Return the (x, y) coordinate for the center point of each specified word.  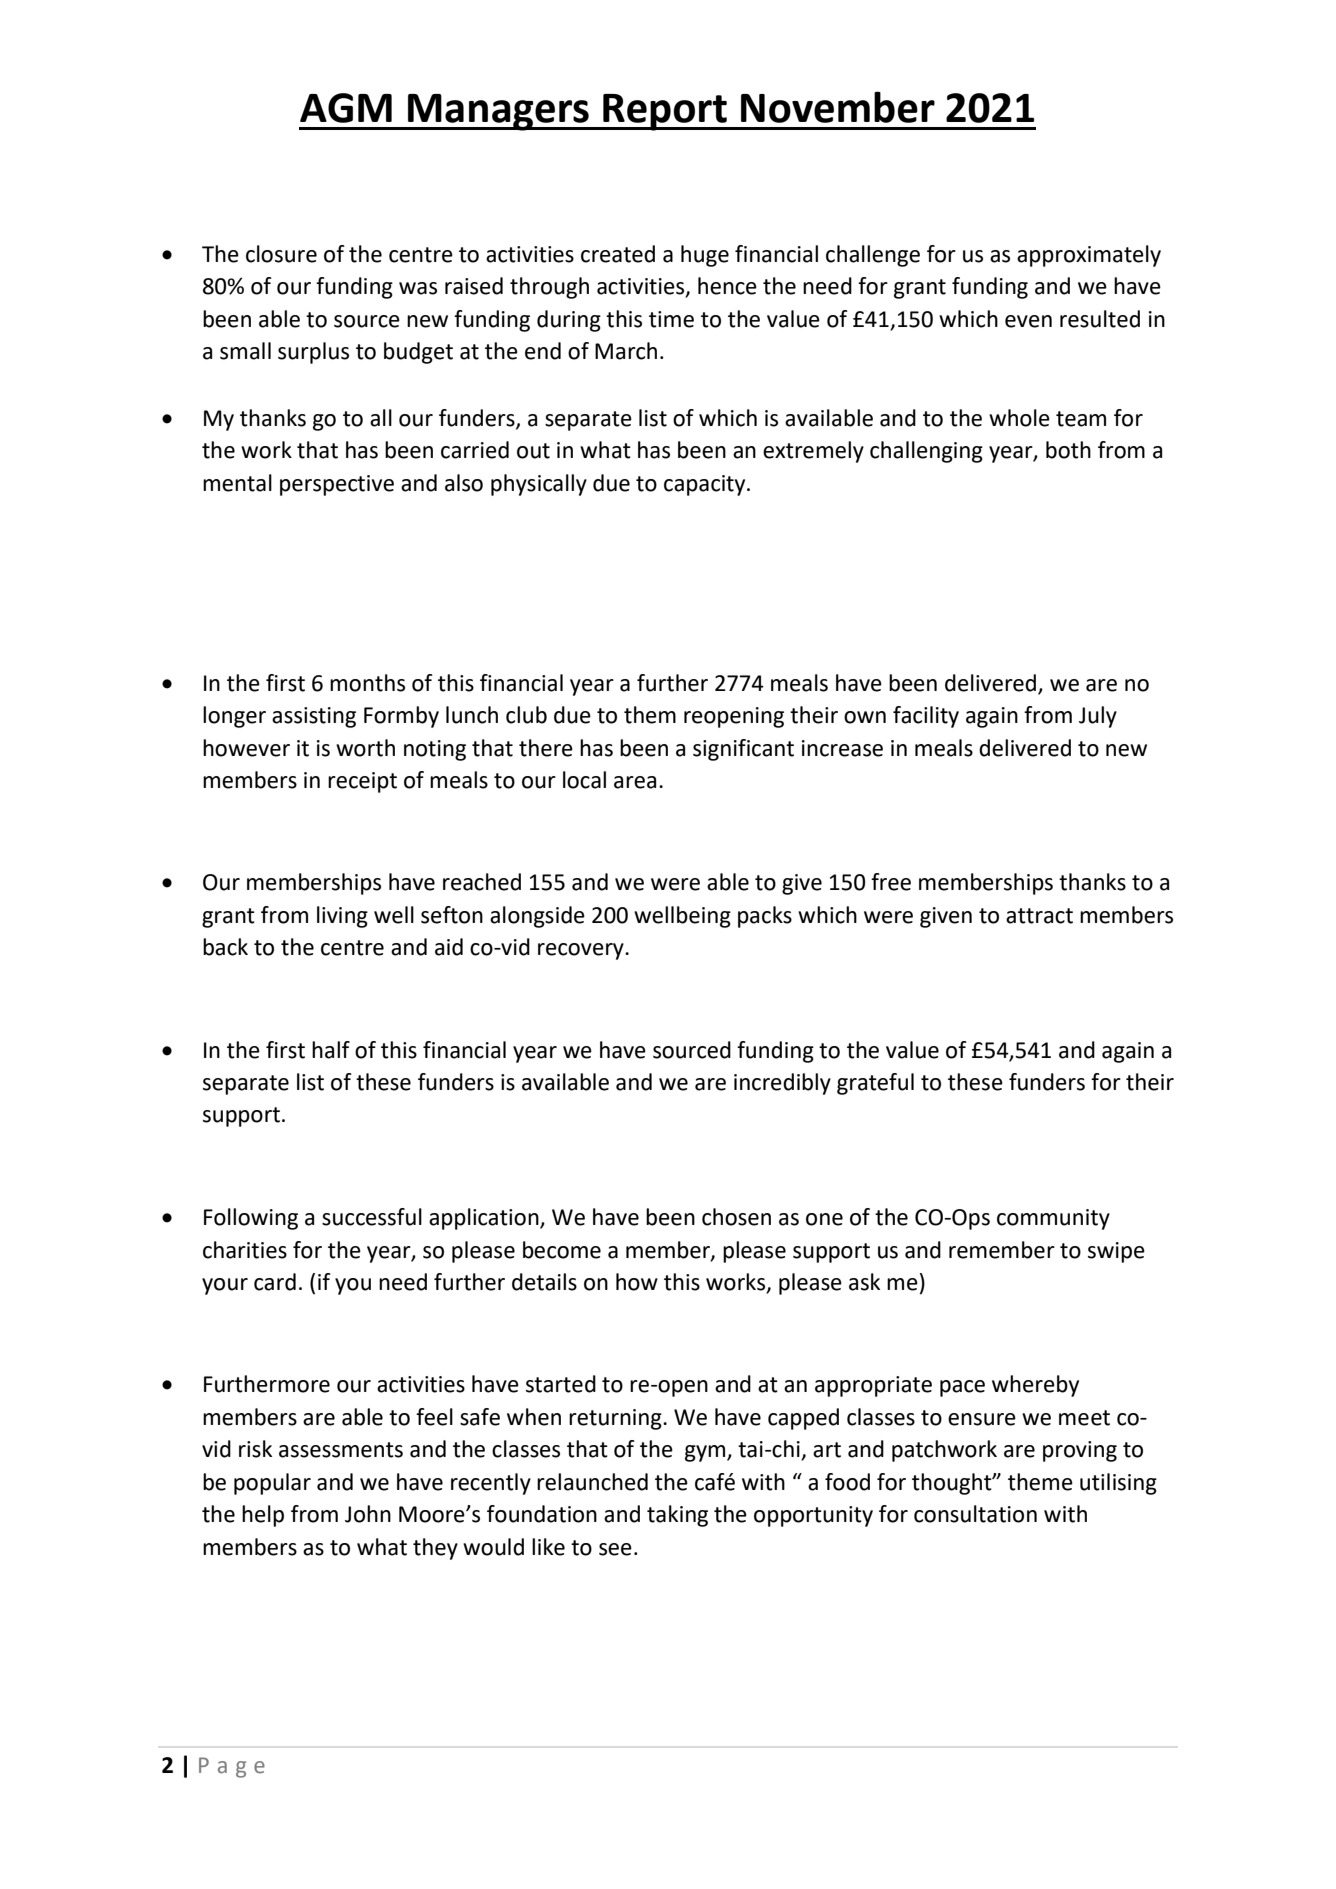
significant (743, 750)
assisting (314, 717)
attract (1039, 916)
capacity (706, 485)
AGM (346, 108)
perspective (337, 485)
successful (372, 1217)
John (368, 1514)
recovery (582, 951)
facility (926, 717)
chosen (736, 1217)
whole (1019, 418)
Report (665, 112)
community (1053, 1219)
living (342, 917)
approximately (1089, 256)
